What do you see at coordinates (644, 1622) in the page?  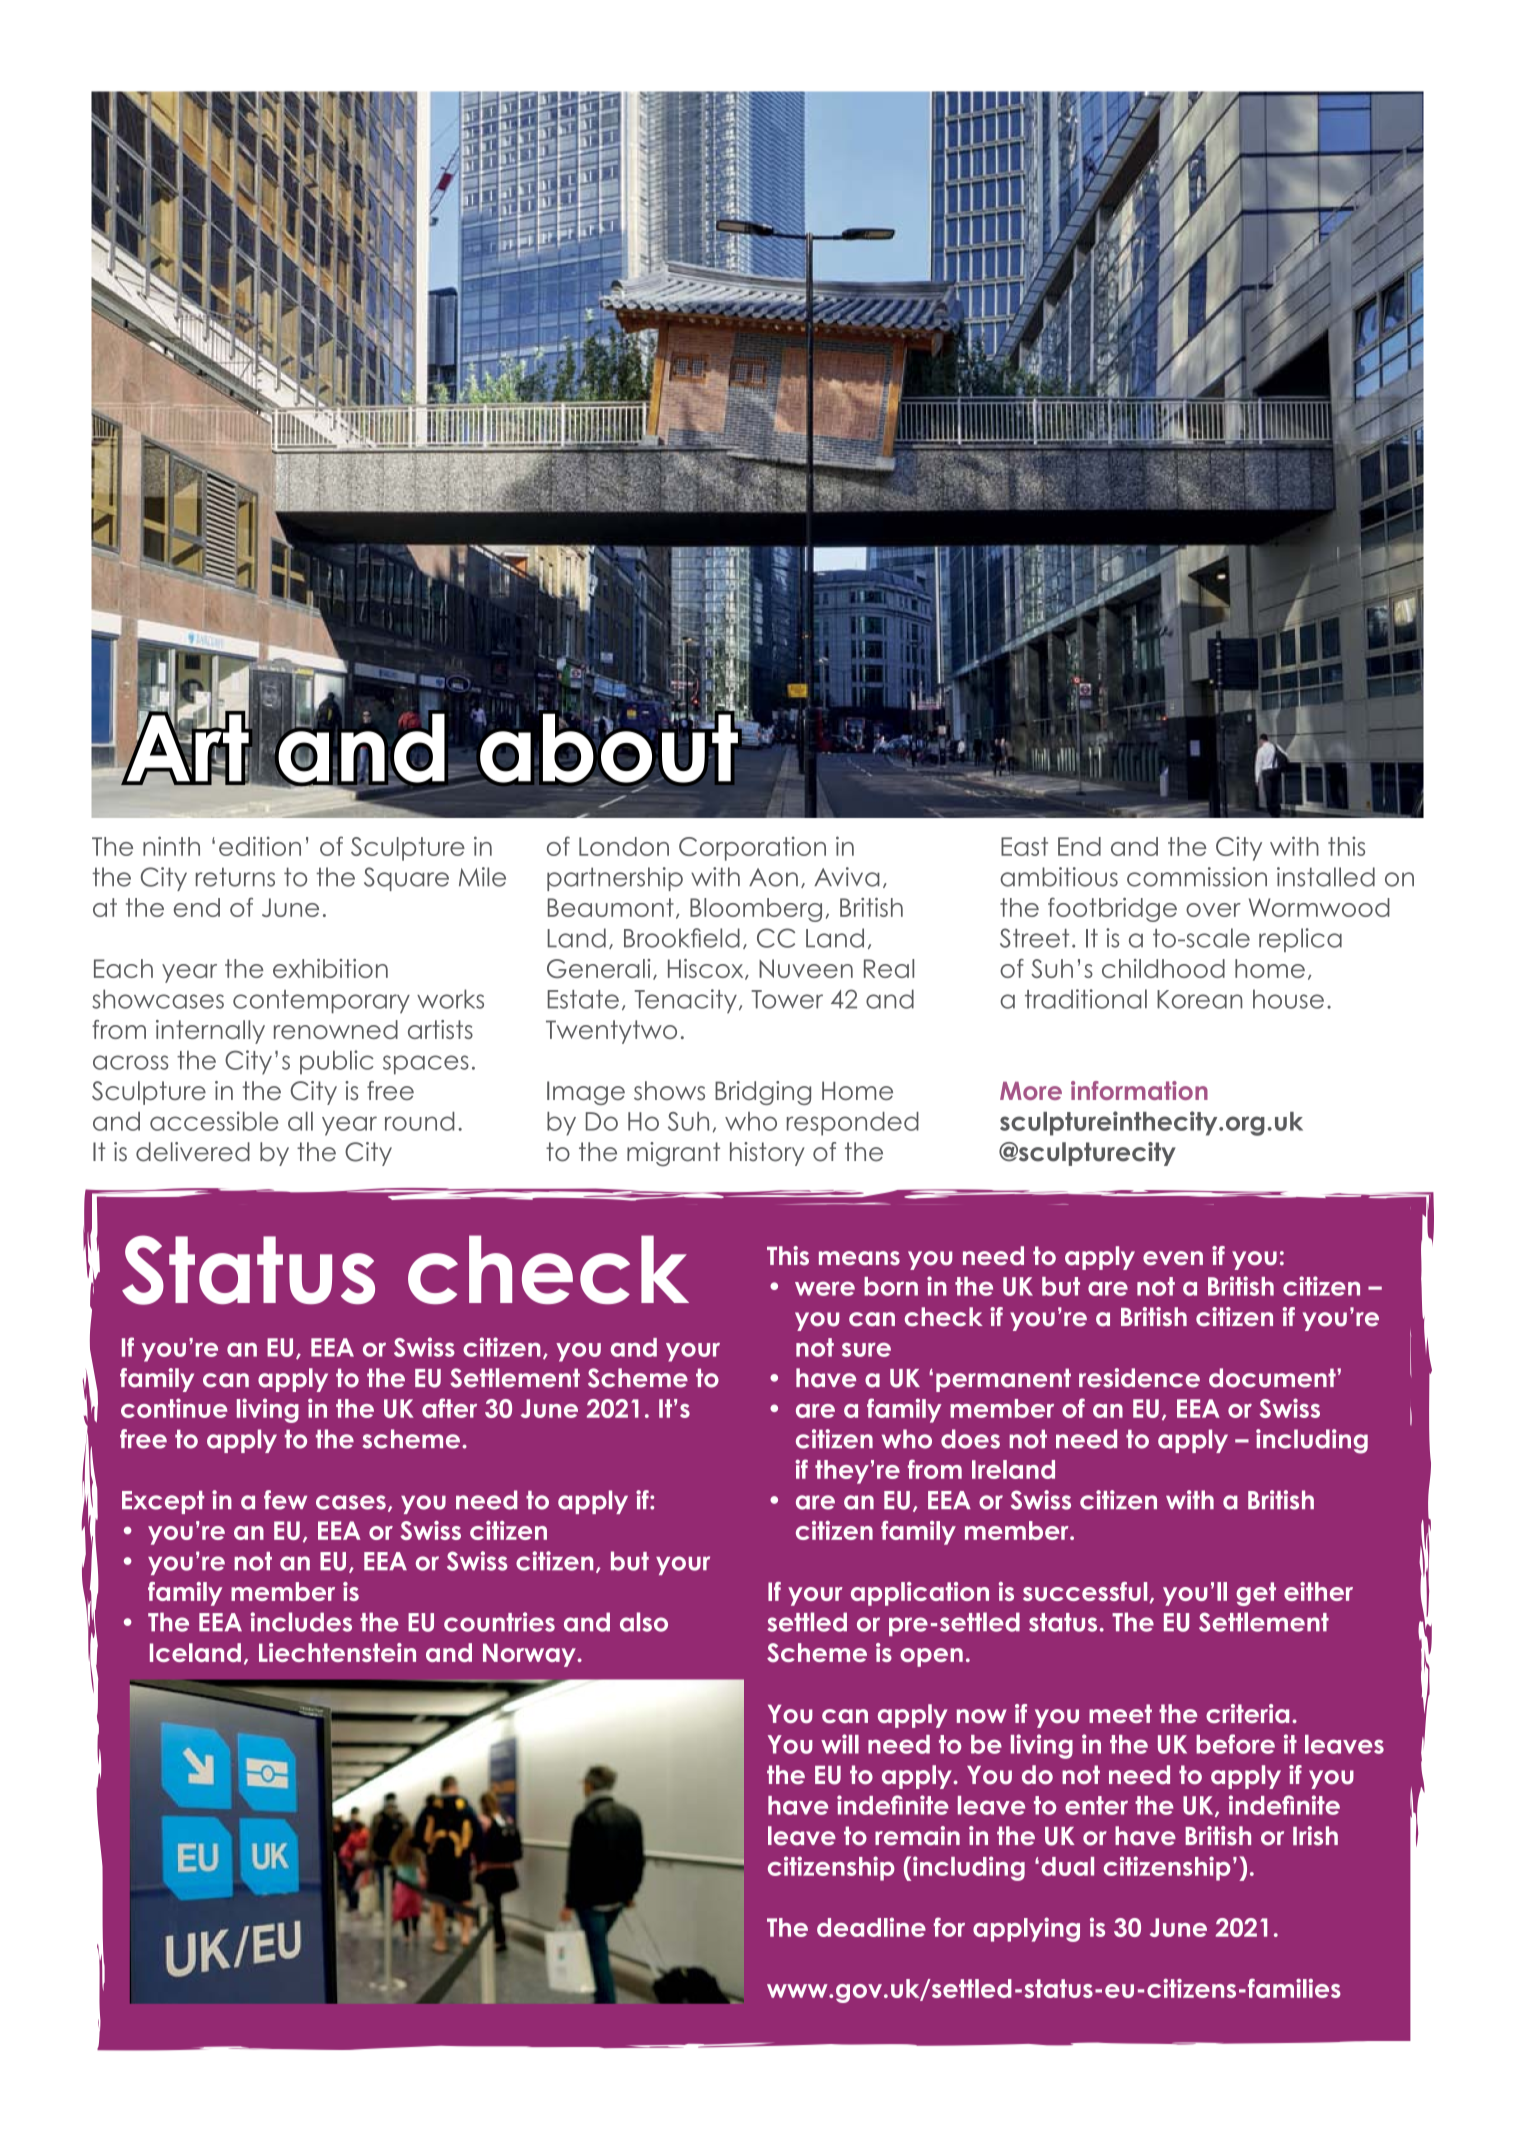 I see `also` at bounding box center [644, 1622].
